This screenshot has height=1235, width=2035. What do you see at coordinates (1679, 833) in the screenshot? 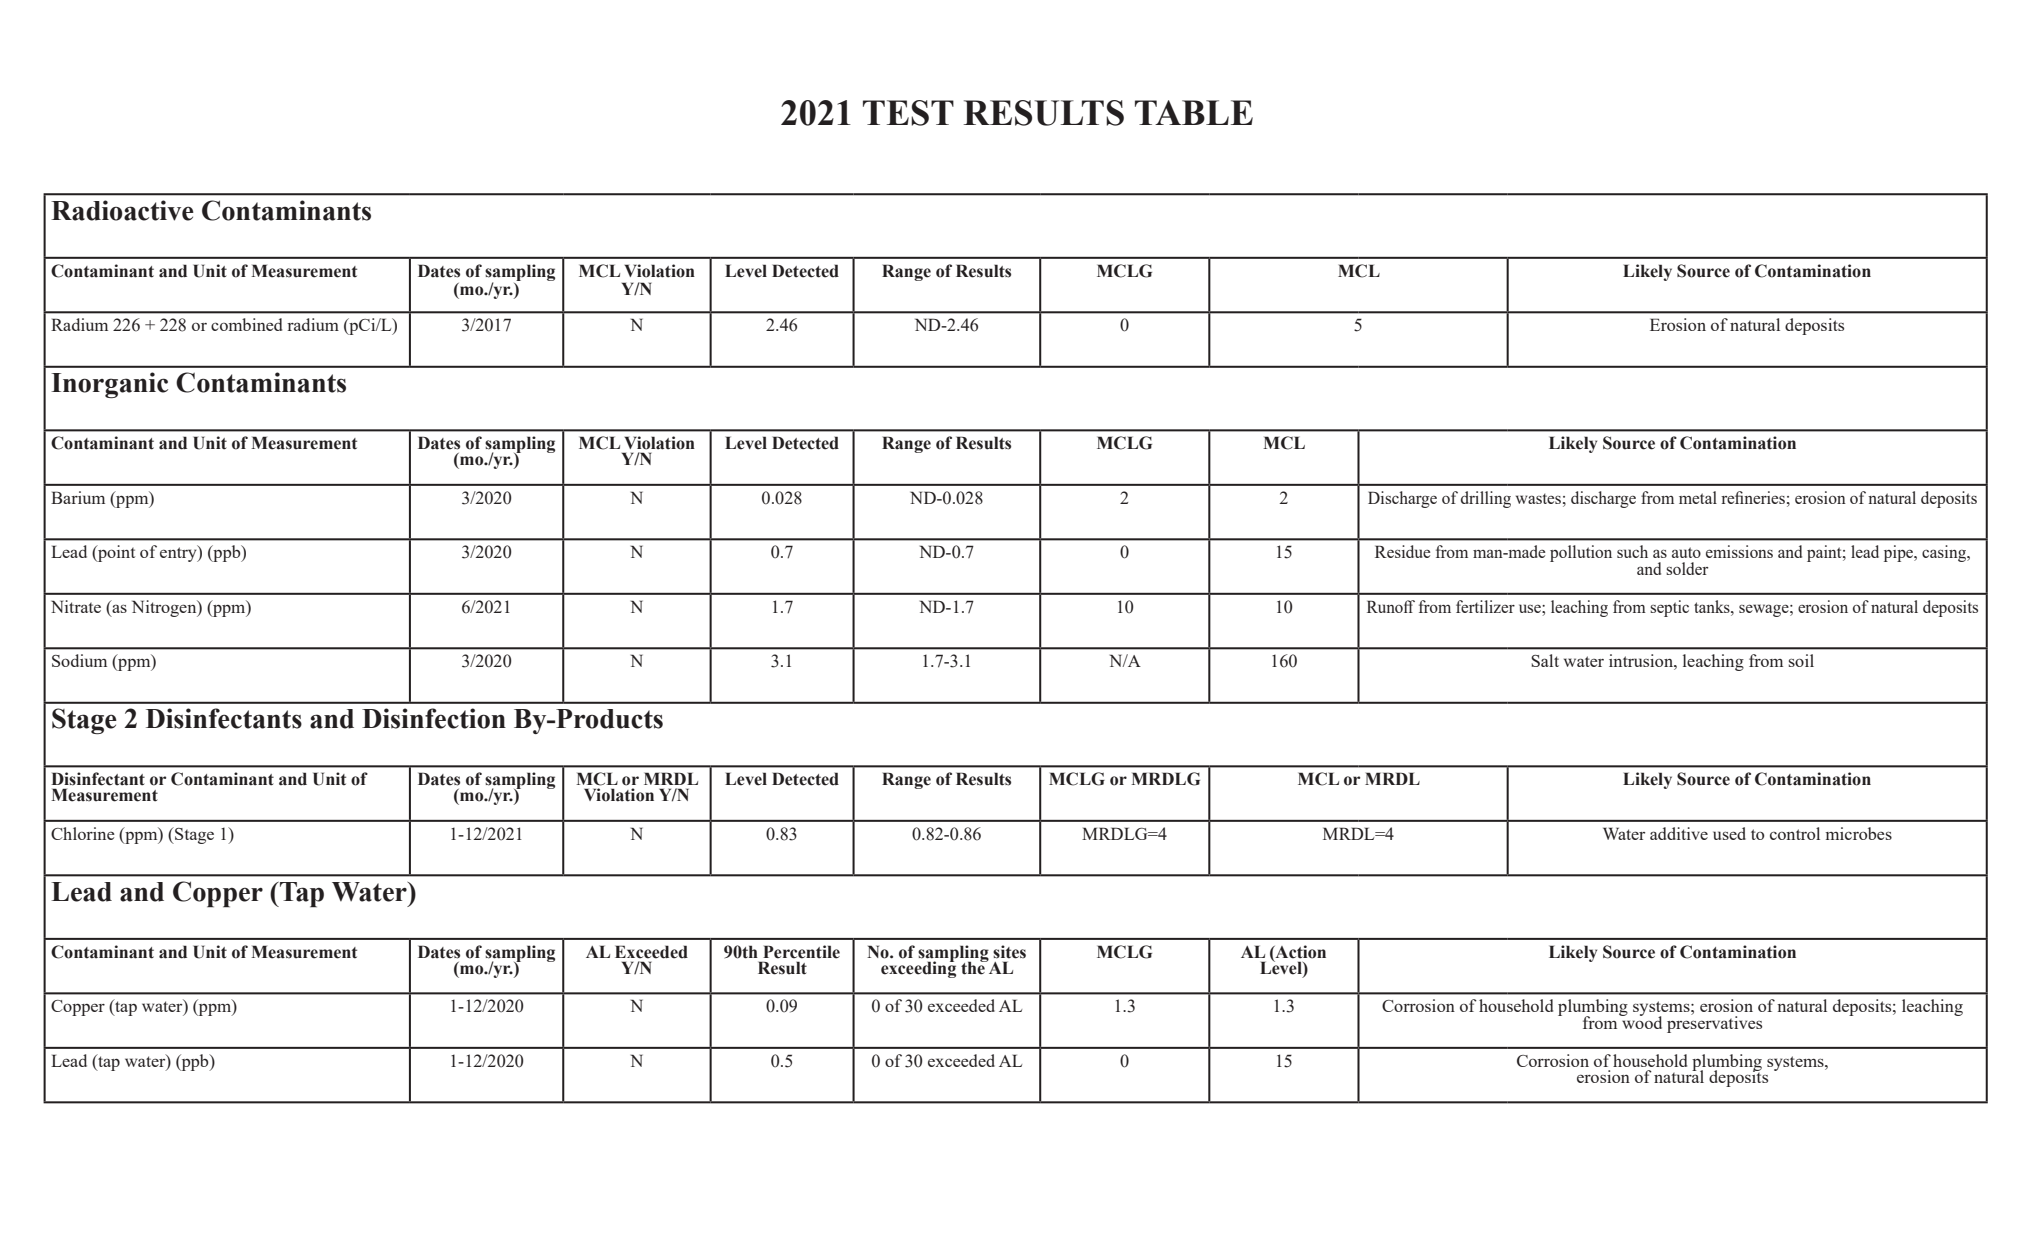
I see `additive` at bounding box center [1679, 833].
